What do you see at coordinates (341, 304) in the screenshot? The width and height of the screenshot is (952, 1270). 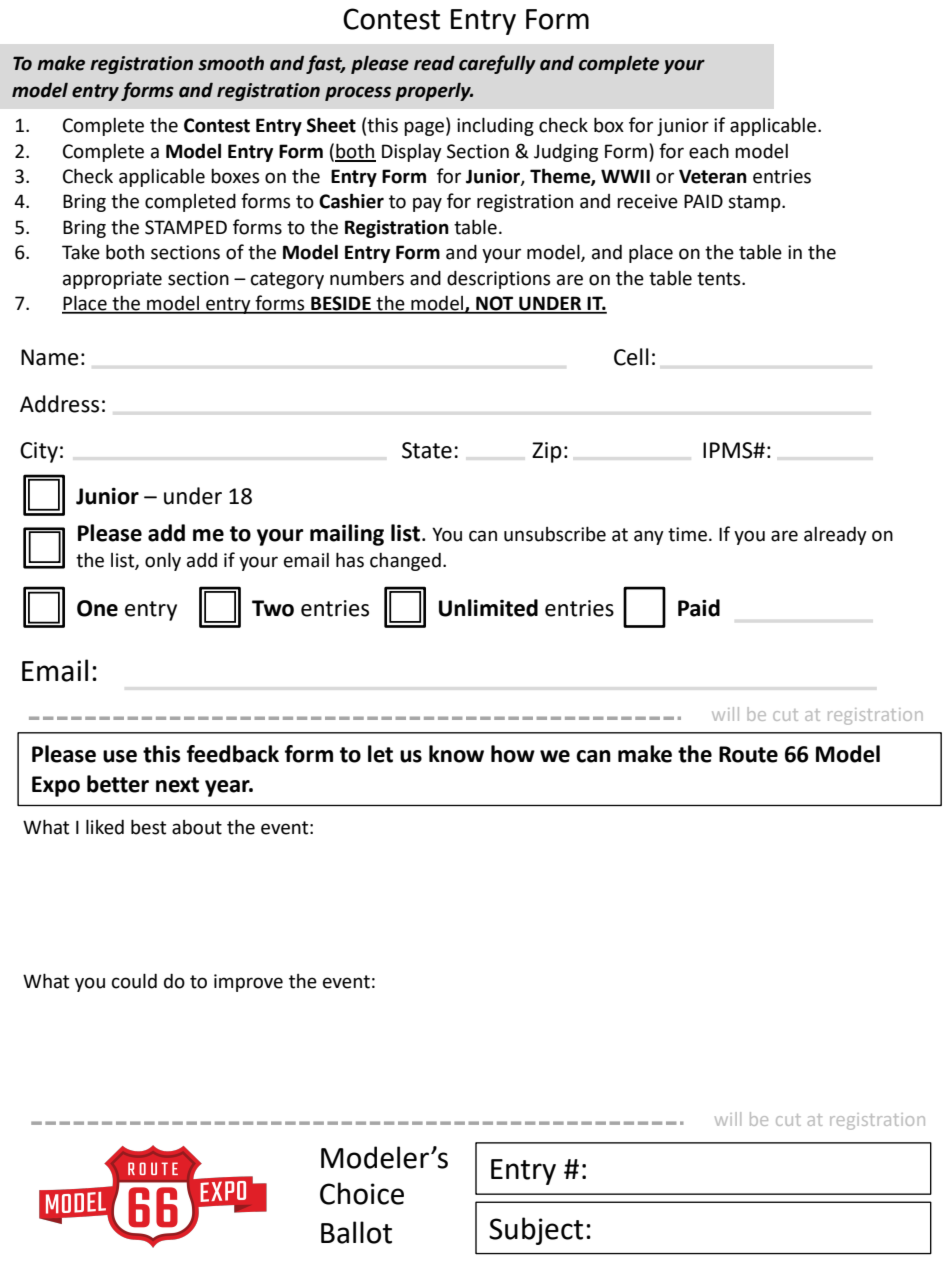 I see `BESIDE` at bounding box center [341, 304].
